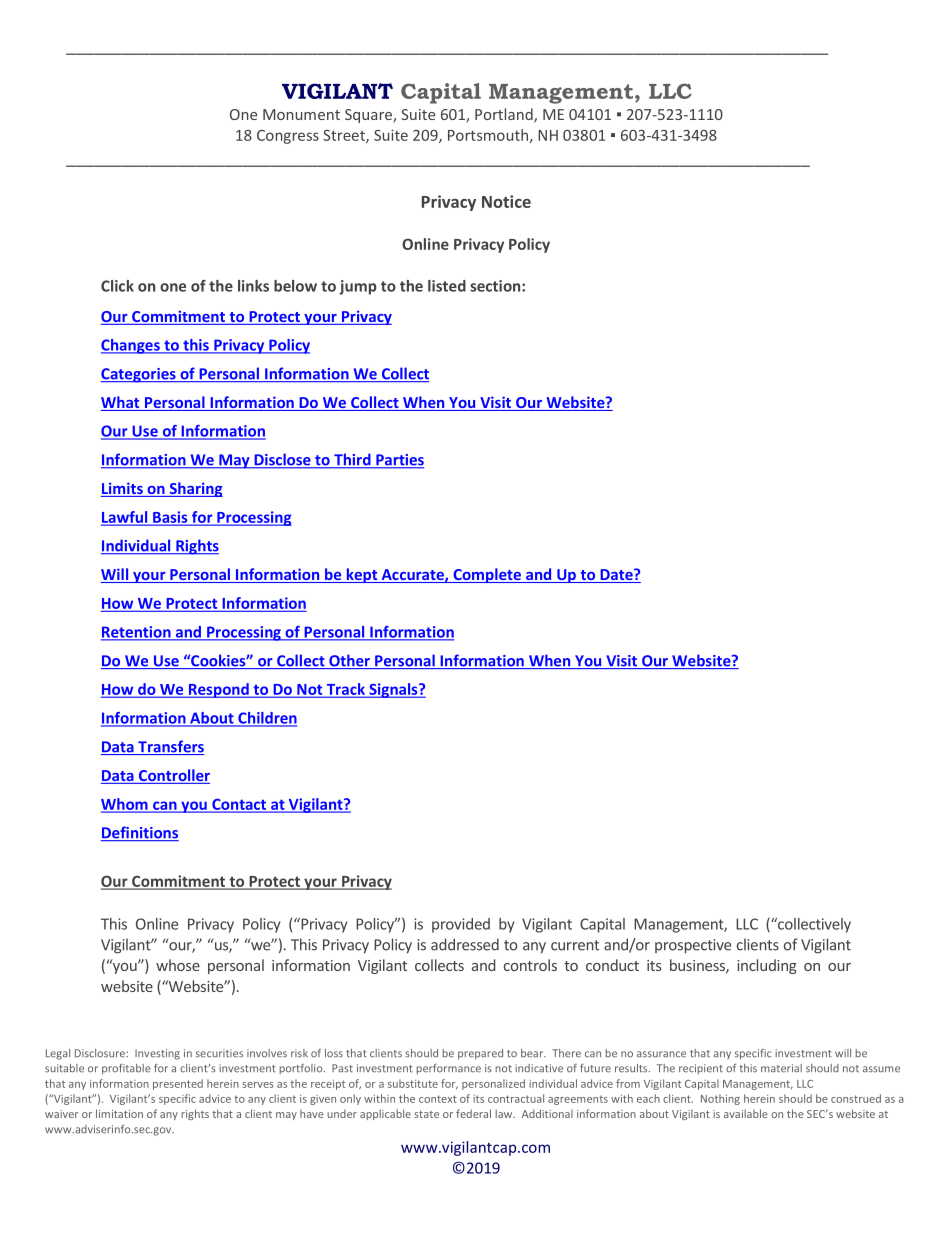 This screenshot has width=952, height=1233. What do you see at coordinates (461, 925) in the screenshot?
I see `provided` at bounding box center [461, 925].
